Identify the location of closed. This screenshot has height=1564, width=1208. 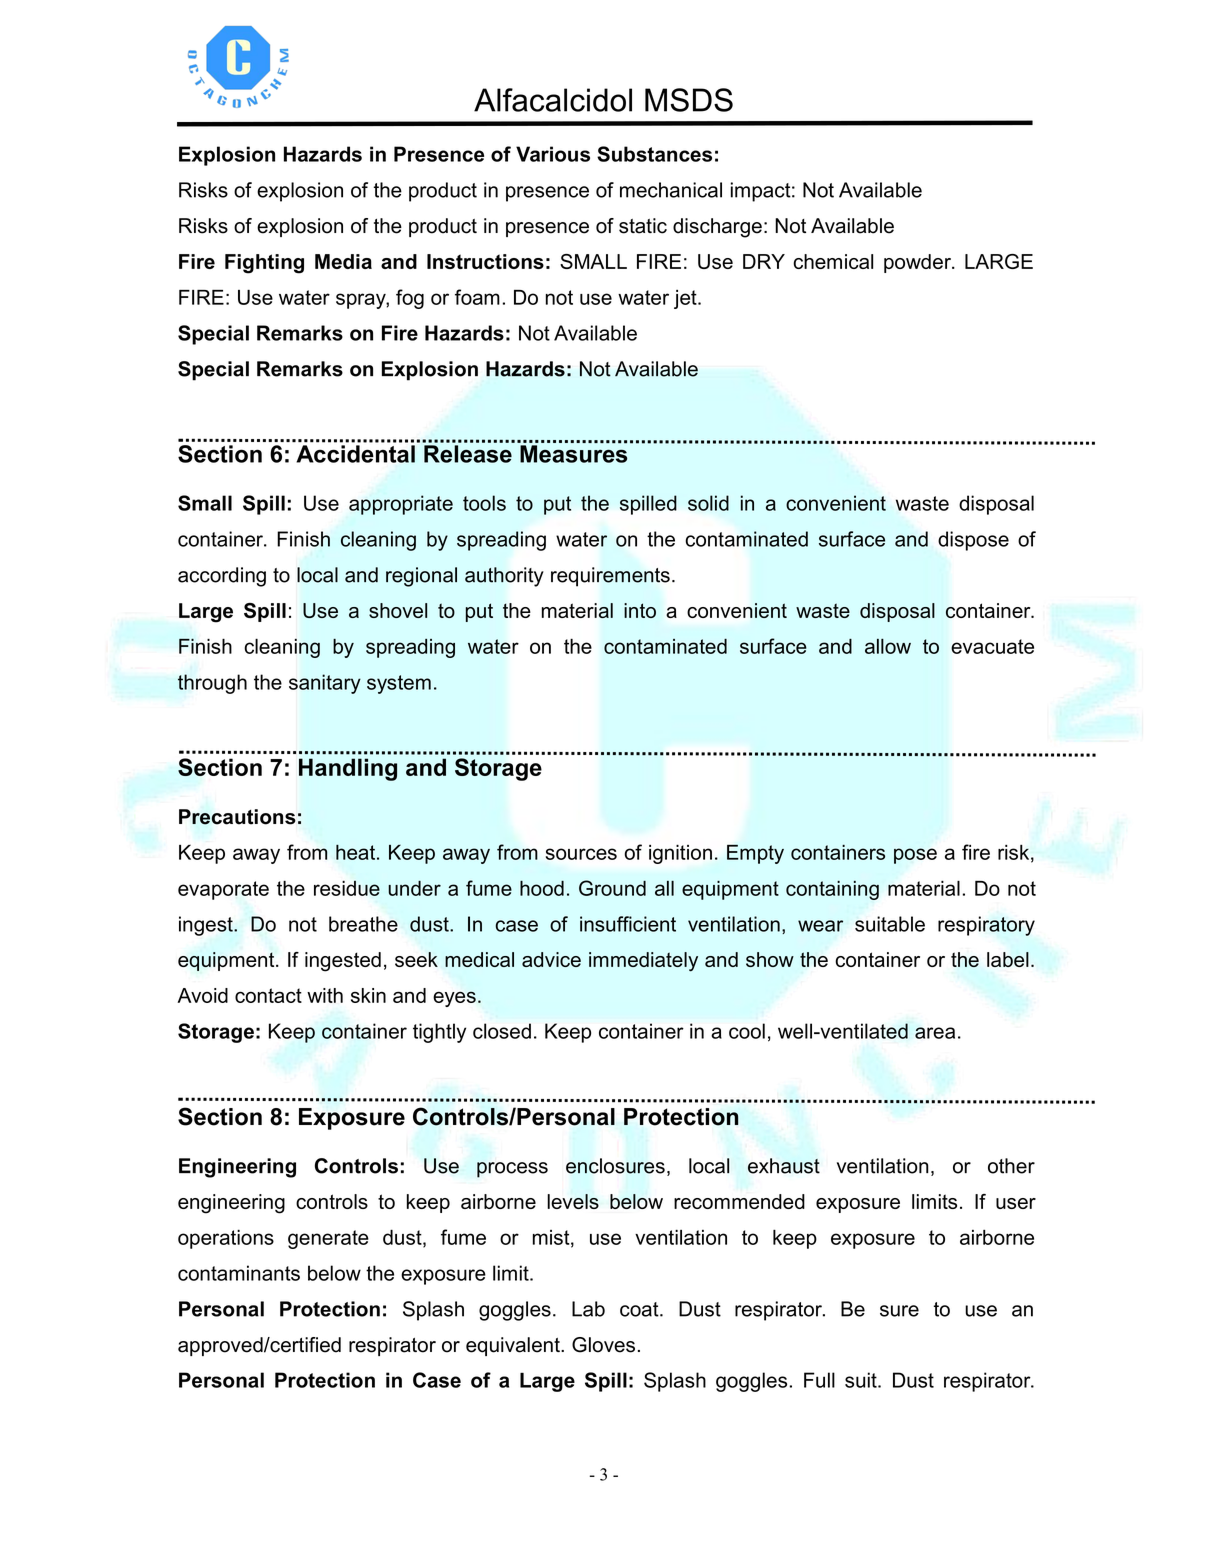
(502, 1031).
